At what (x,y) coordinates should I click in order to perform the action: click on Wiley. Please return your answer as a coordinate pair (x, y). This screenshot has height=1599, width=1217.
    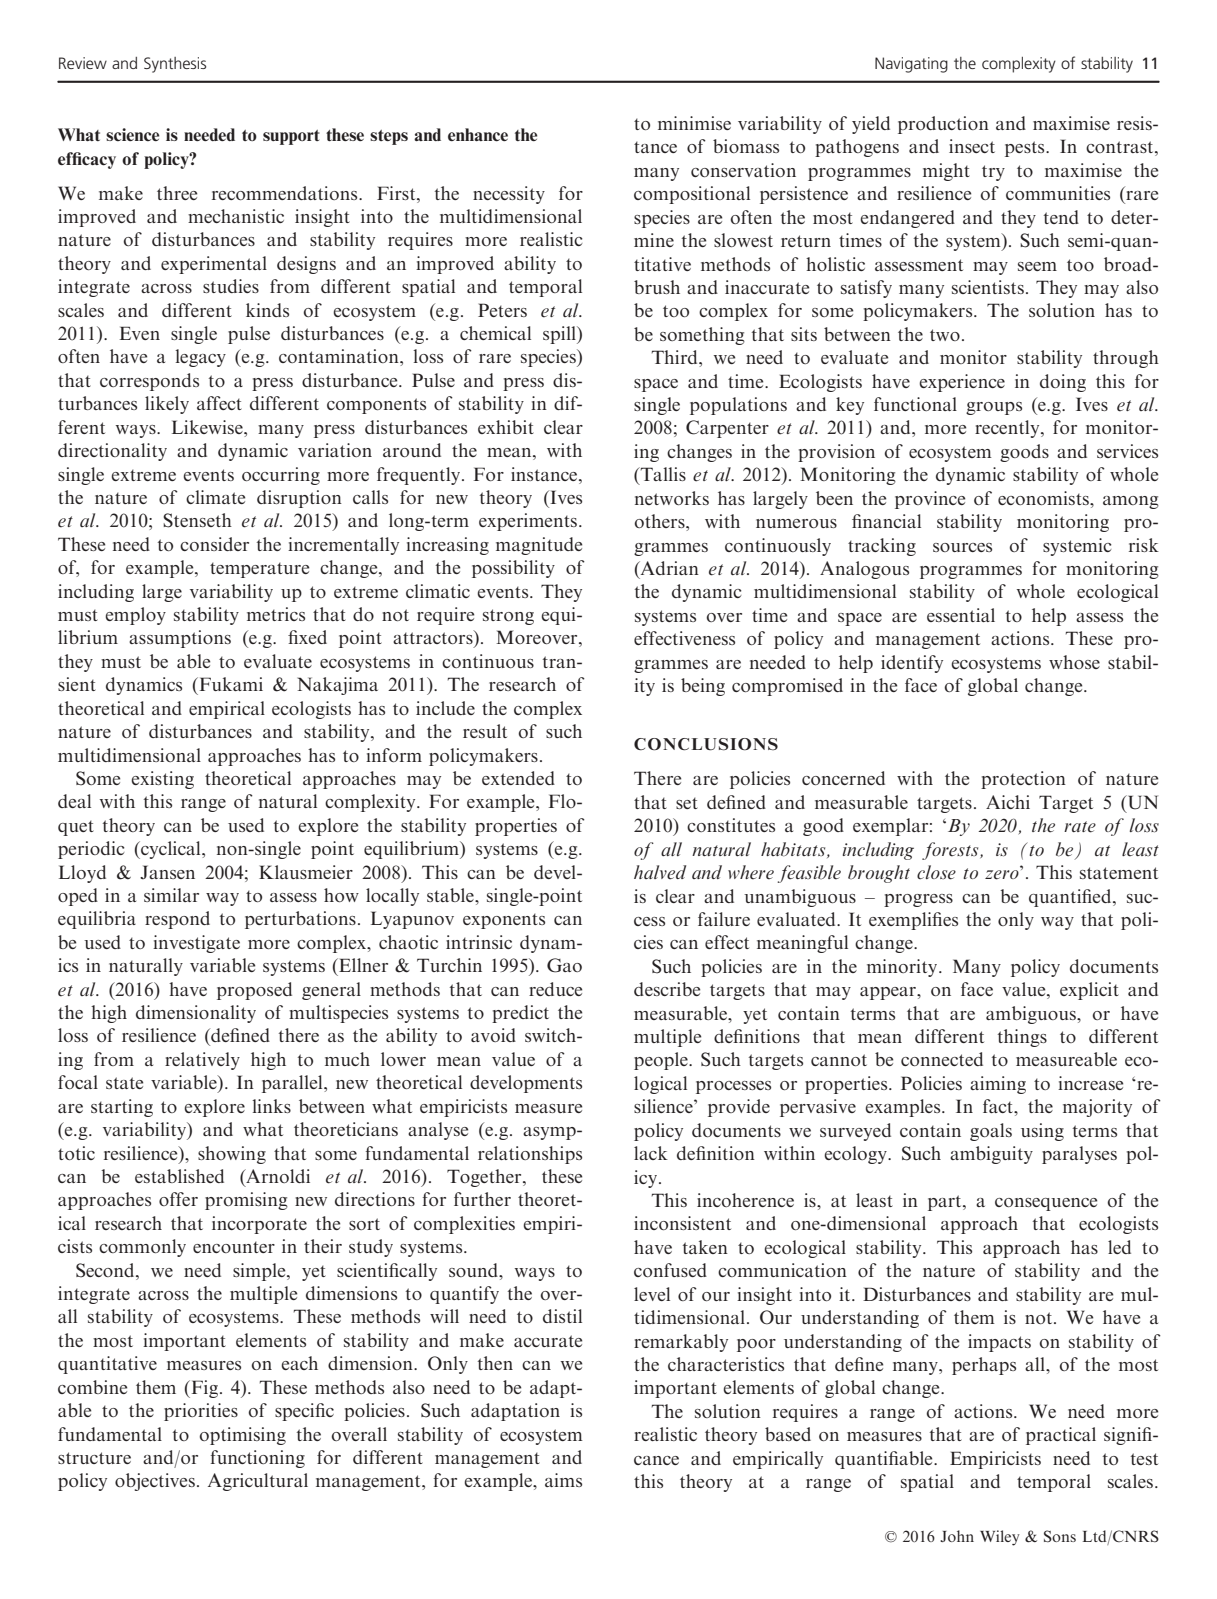
    Looking at the image, I should click on (1000, 1538).
